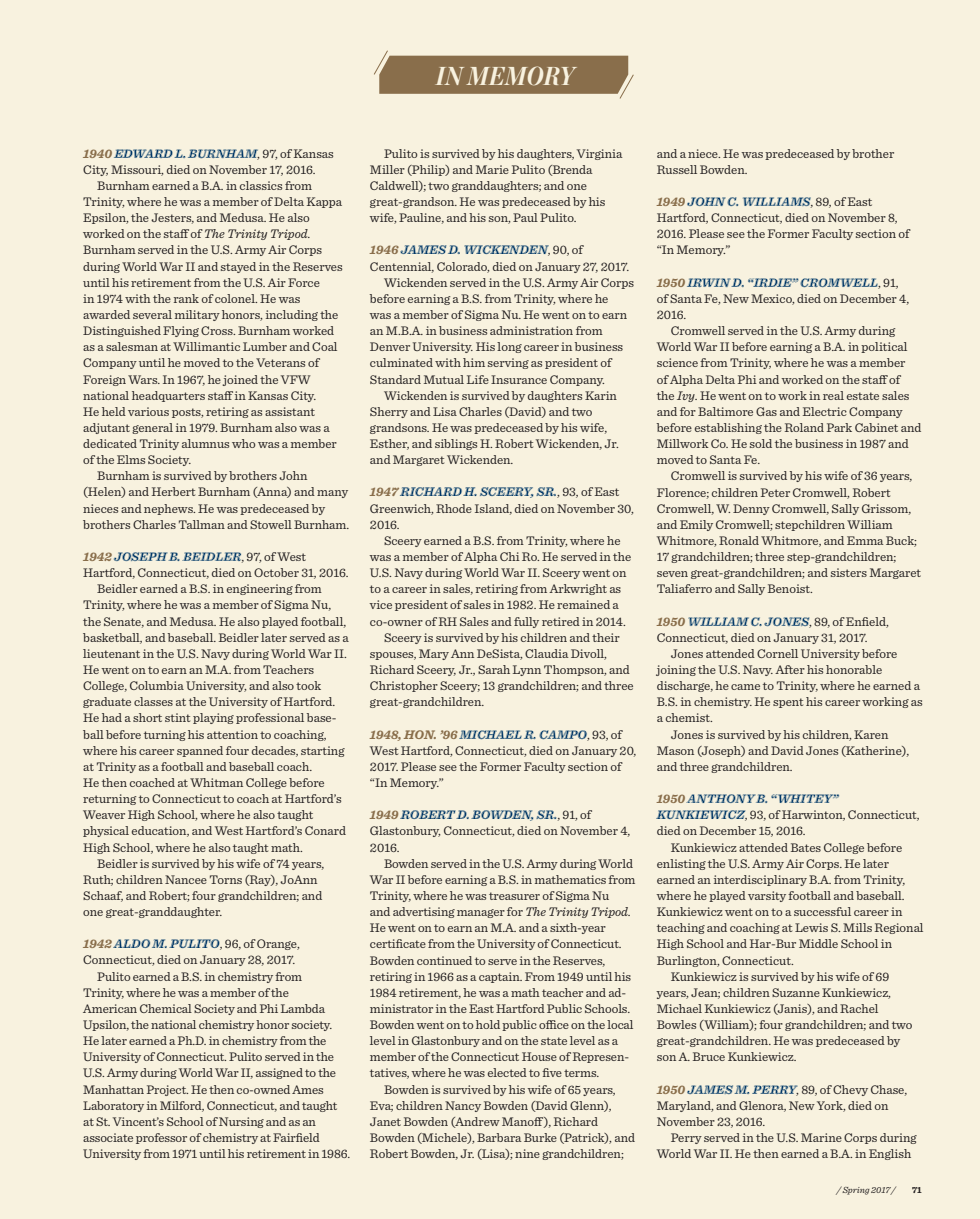  Describe the element at coordinates (821, 1137) in the document. I see `Marine` at that location.
